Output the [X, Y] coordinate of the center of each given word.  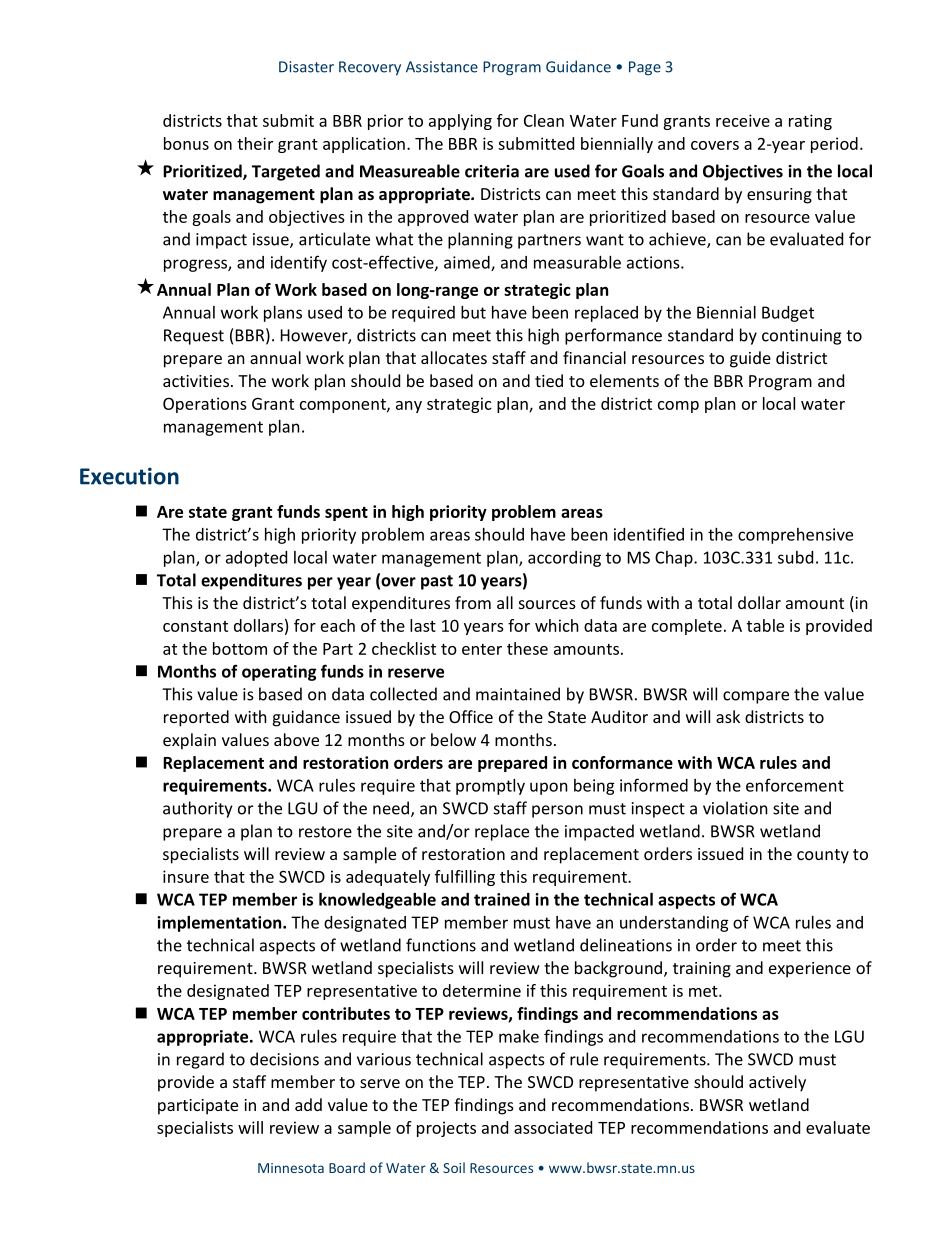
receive [743, 120]
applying [460, 122]
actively [777, 1083]
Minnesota [291, 1168]
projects [446, 1129]
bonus [186, 143]
